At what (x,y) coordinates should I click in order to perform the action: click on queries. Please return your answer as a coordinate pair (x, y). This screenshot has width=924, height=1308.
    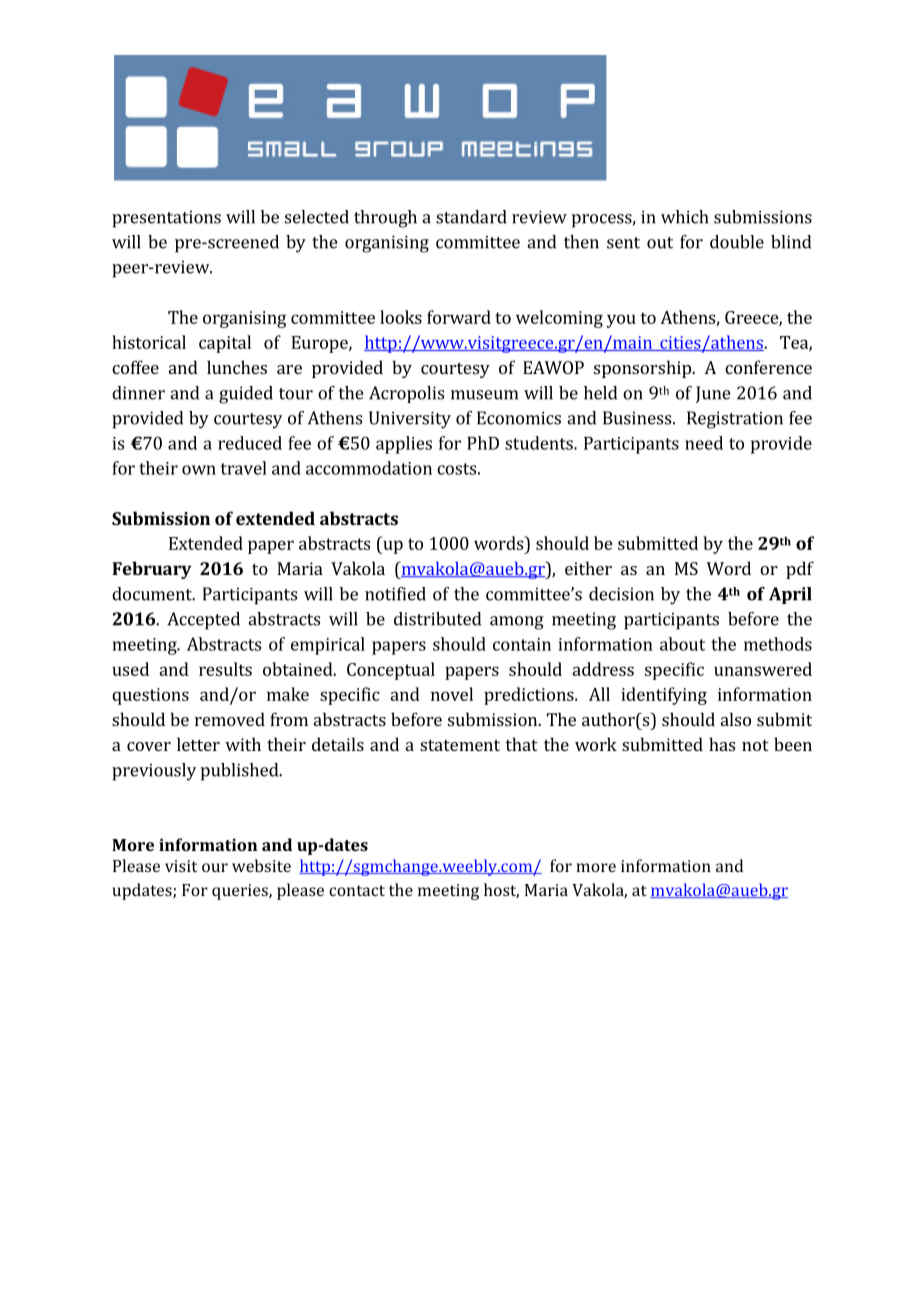
    Looking at the image, I should click on (241, 892).
